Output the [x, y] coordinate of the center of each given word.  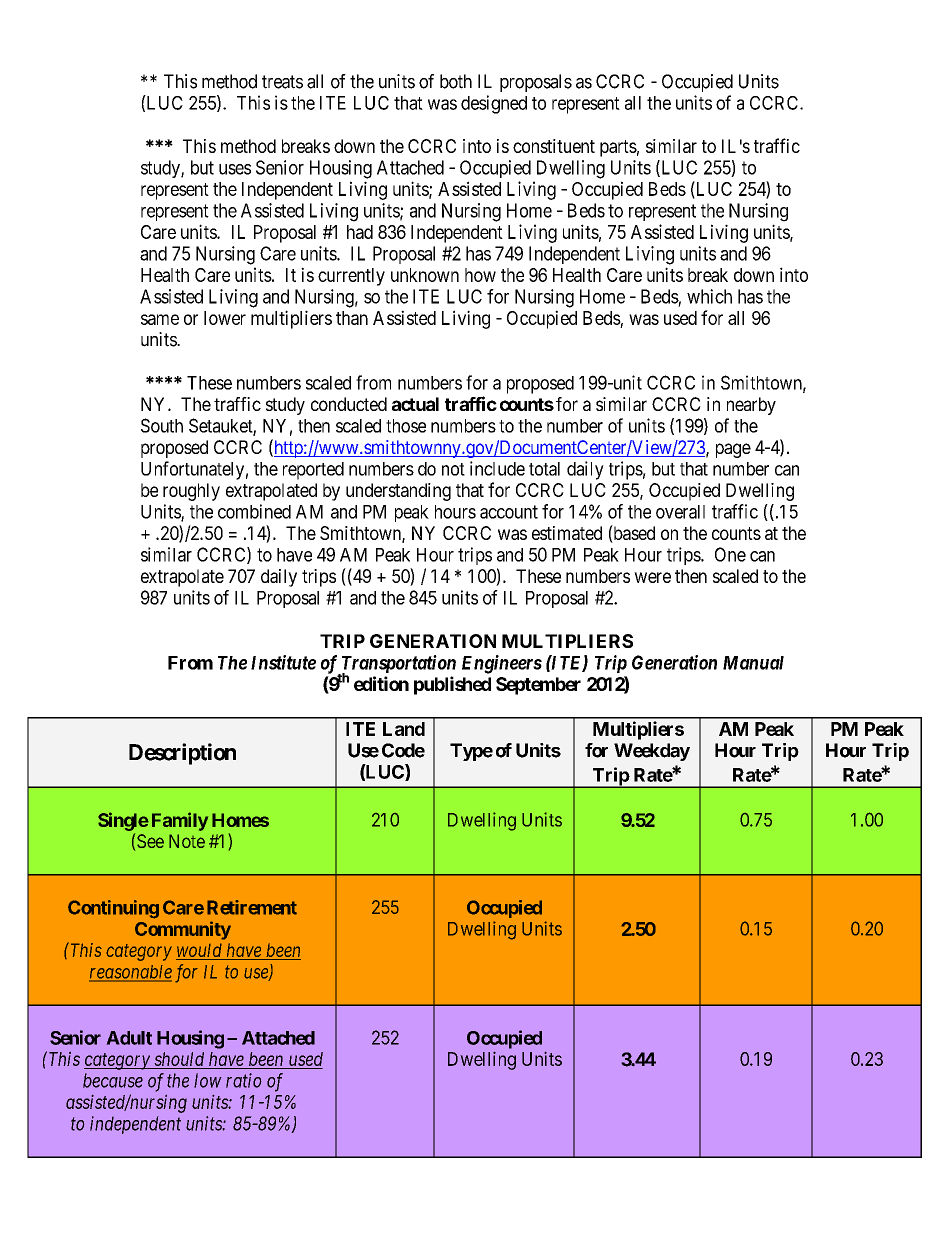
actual [415, 404]
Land [404, 729]
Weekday [652, 752]
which [709, 296]
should [179, 1059]
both [456, 81]
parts [618, 148]
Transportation [397, 665]
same [160, 319]
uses [235, 169]
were [652, 577]
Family [180, 821]
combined [254, 511]
